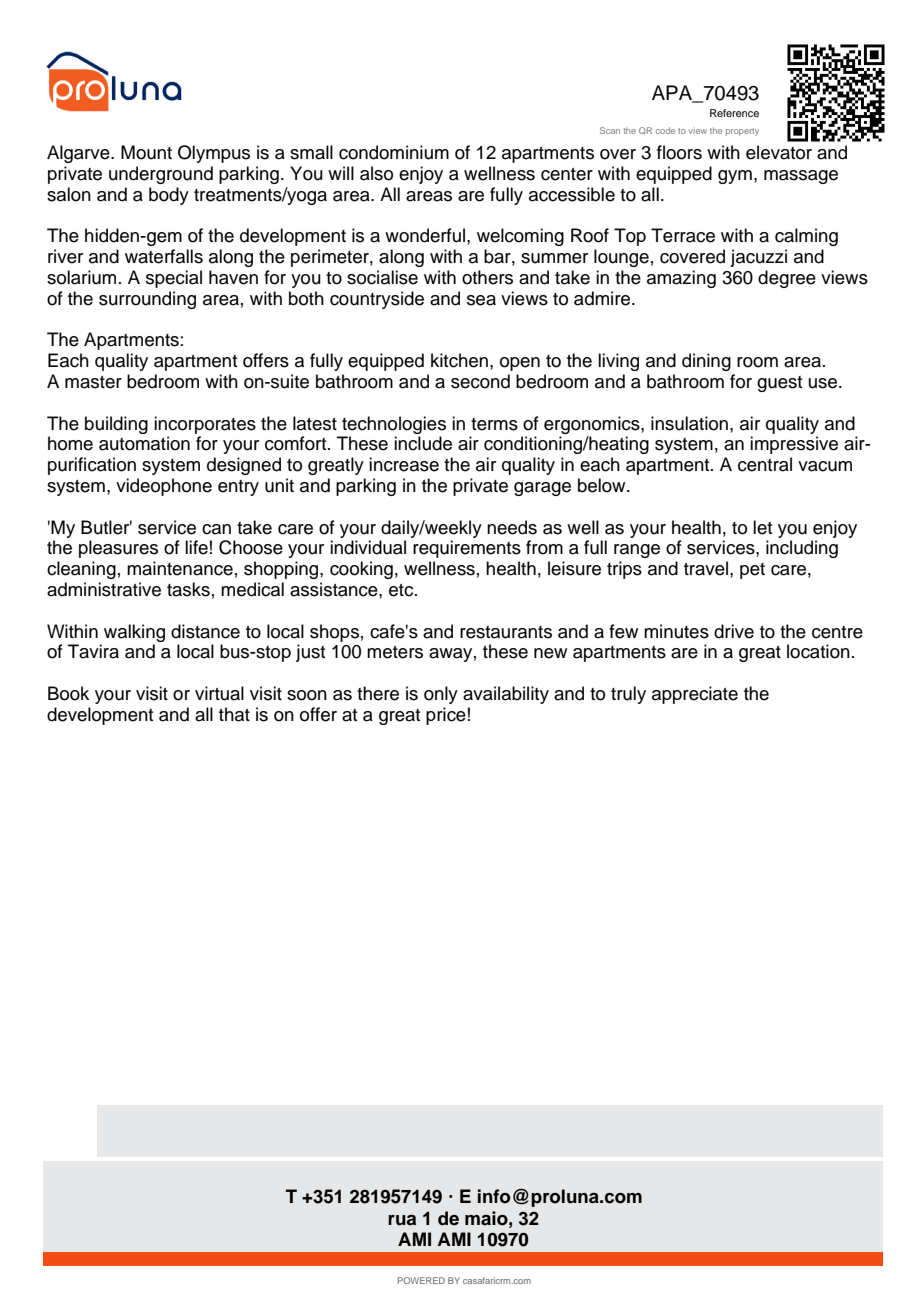 The height and width of the document is (1308, 924). What do you see at coordinates (188, 589) in the document?
I see `tasks` at bounding box center [188, 589].
